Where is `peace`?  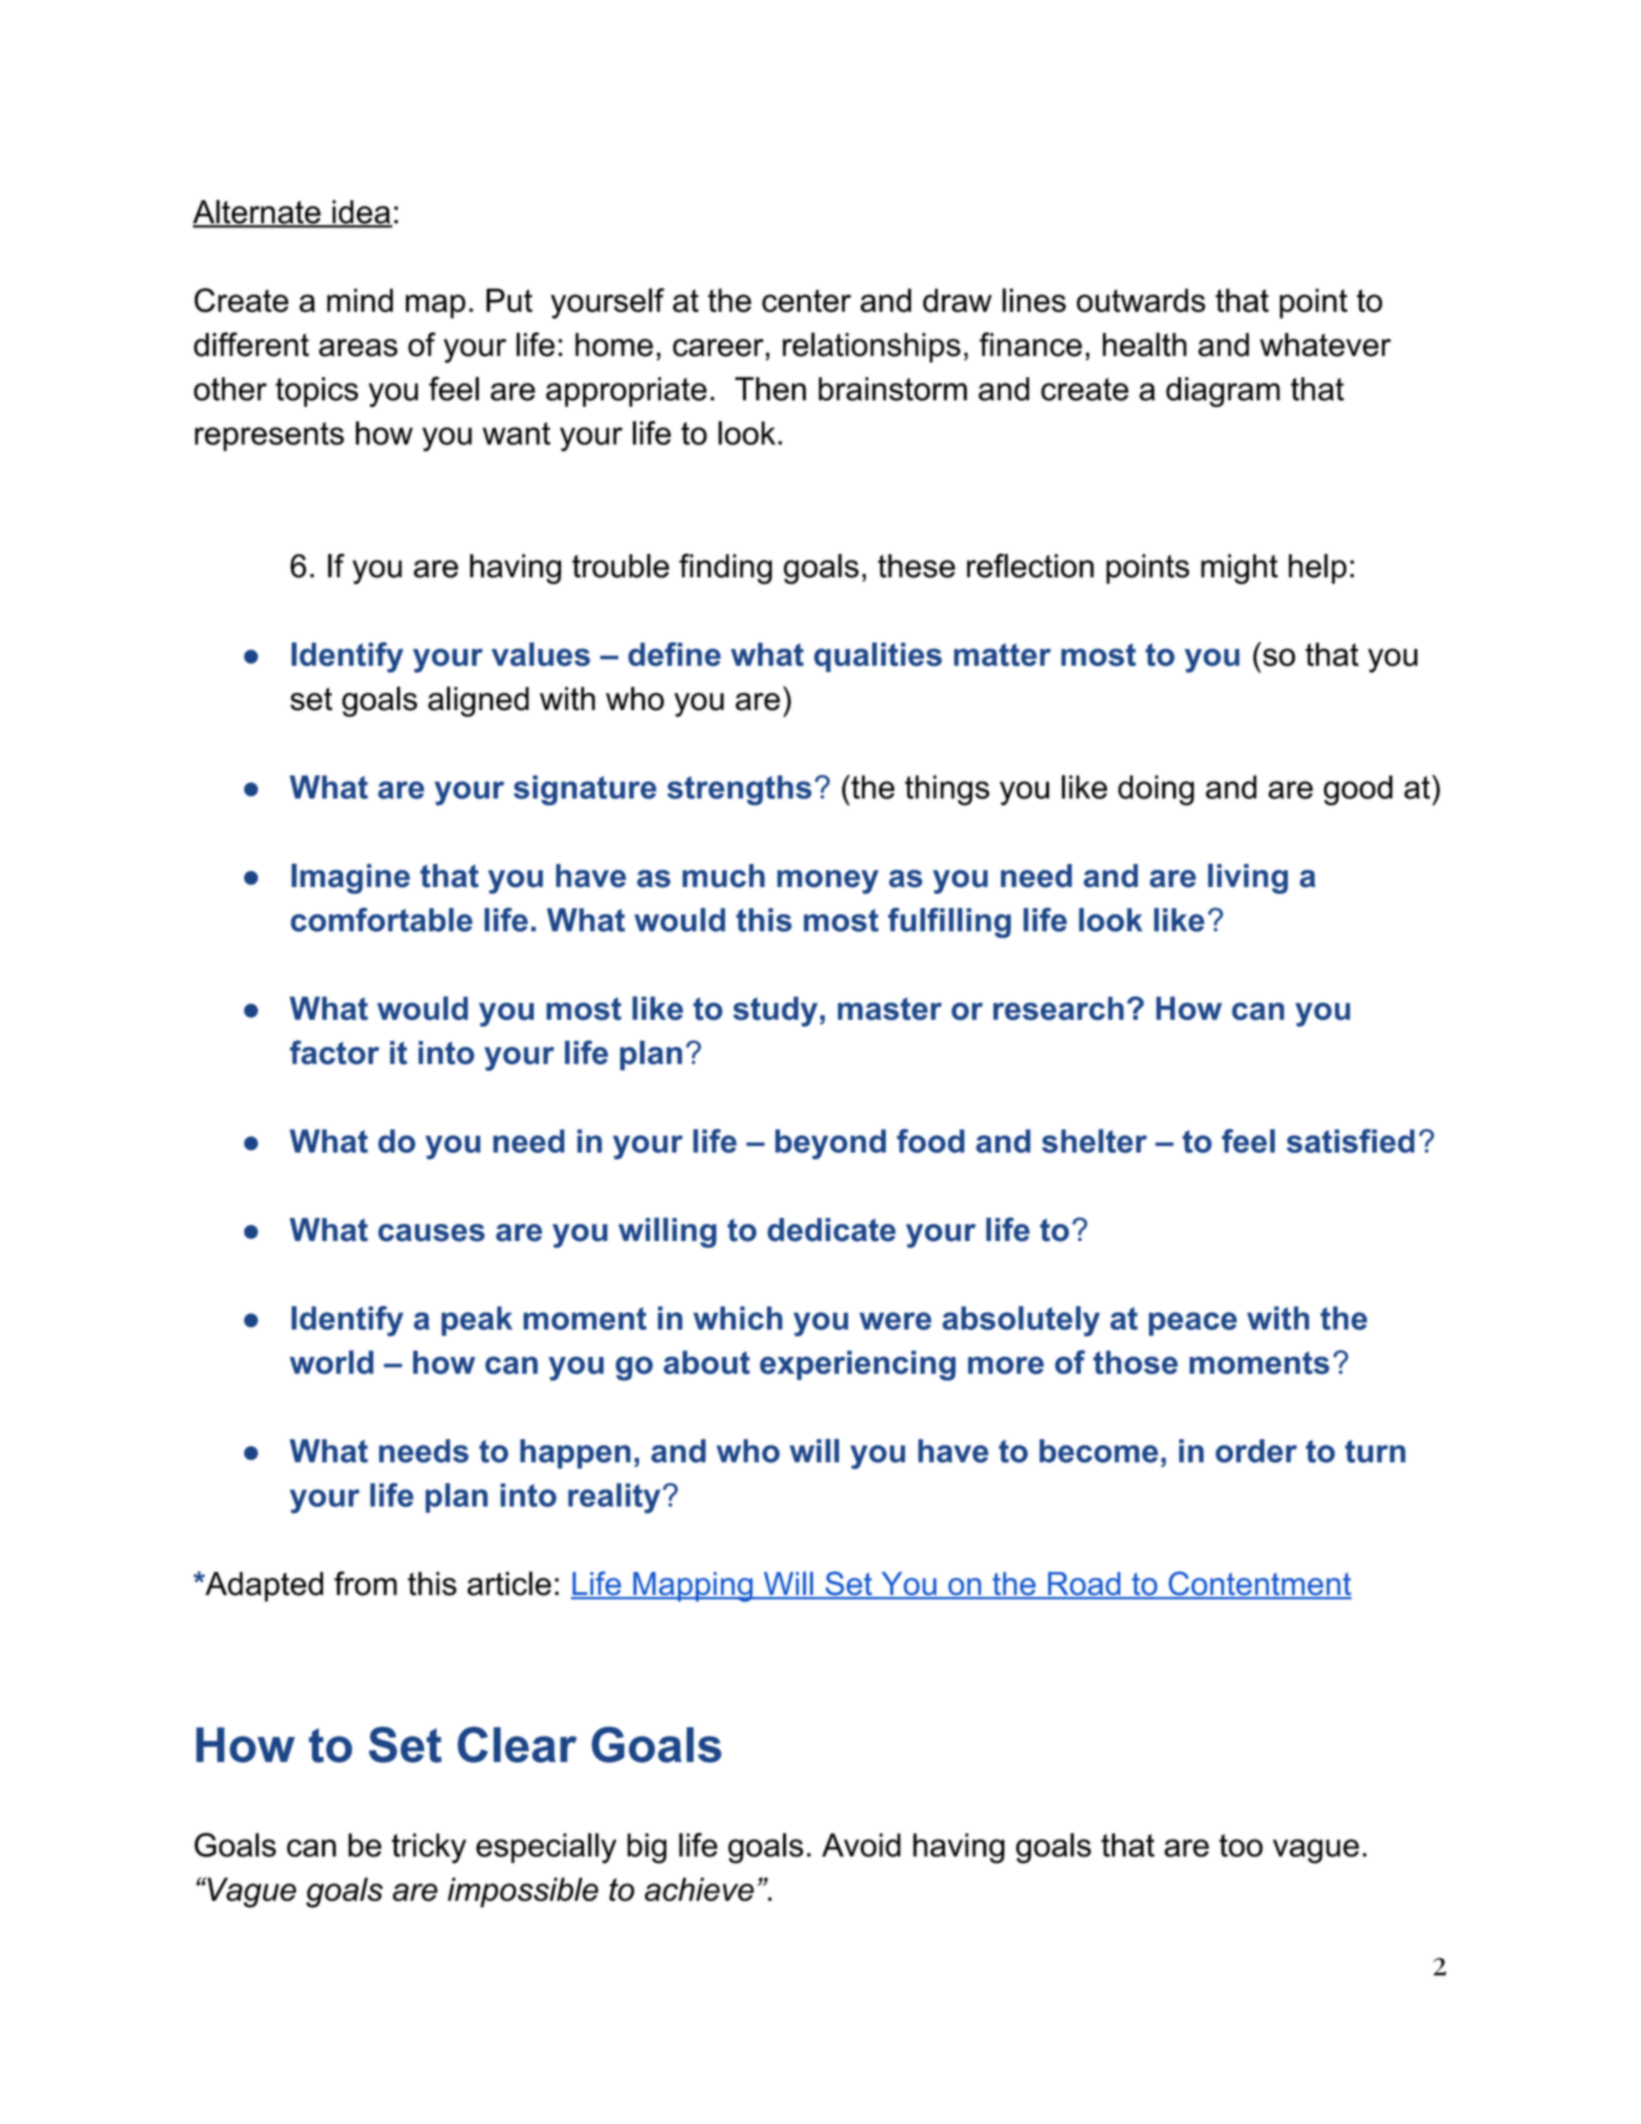 peace is located at coordinates (1193, 1324).
